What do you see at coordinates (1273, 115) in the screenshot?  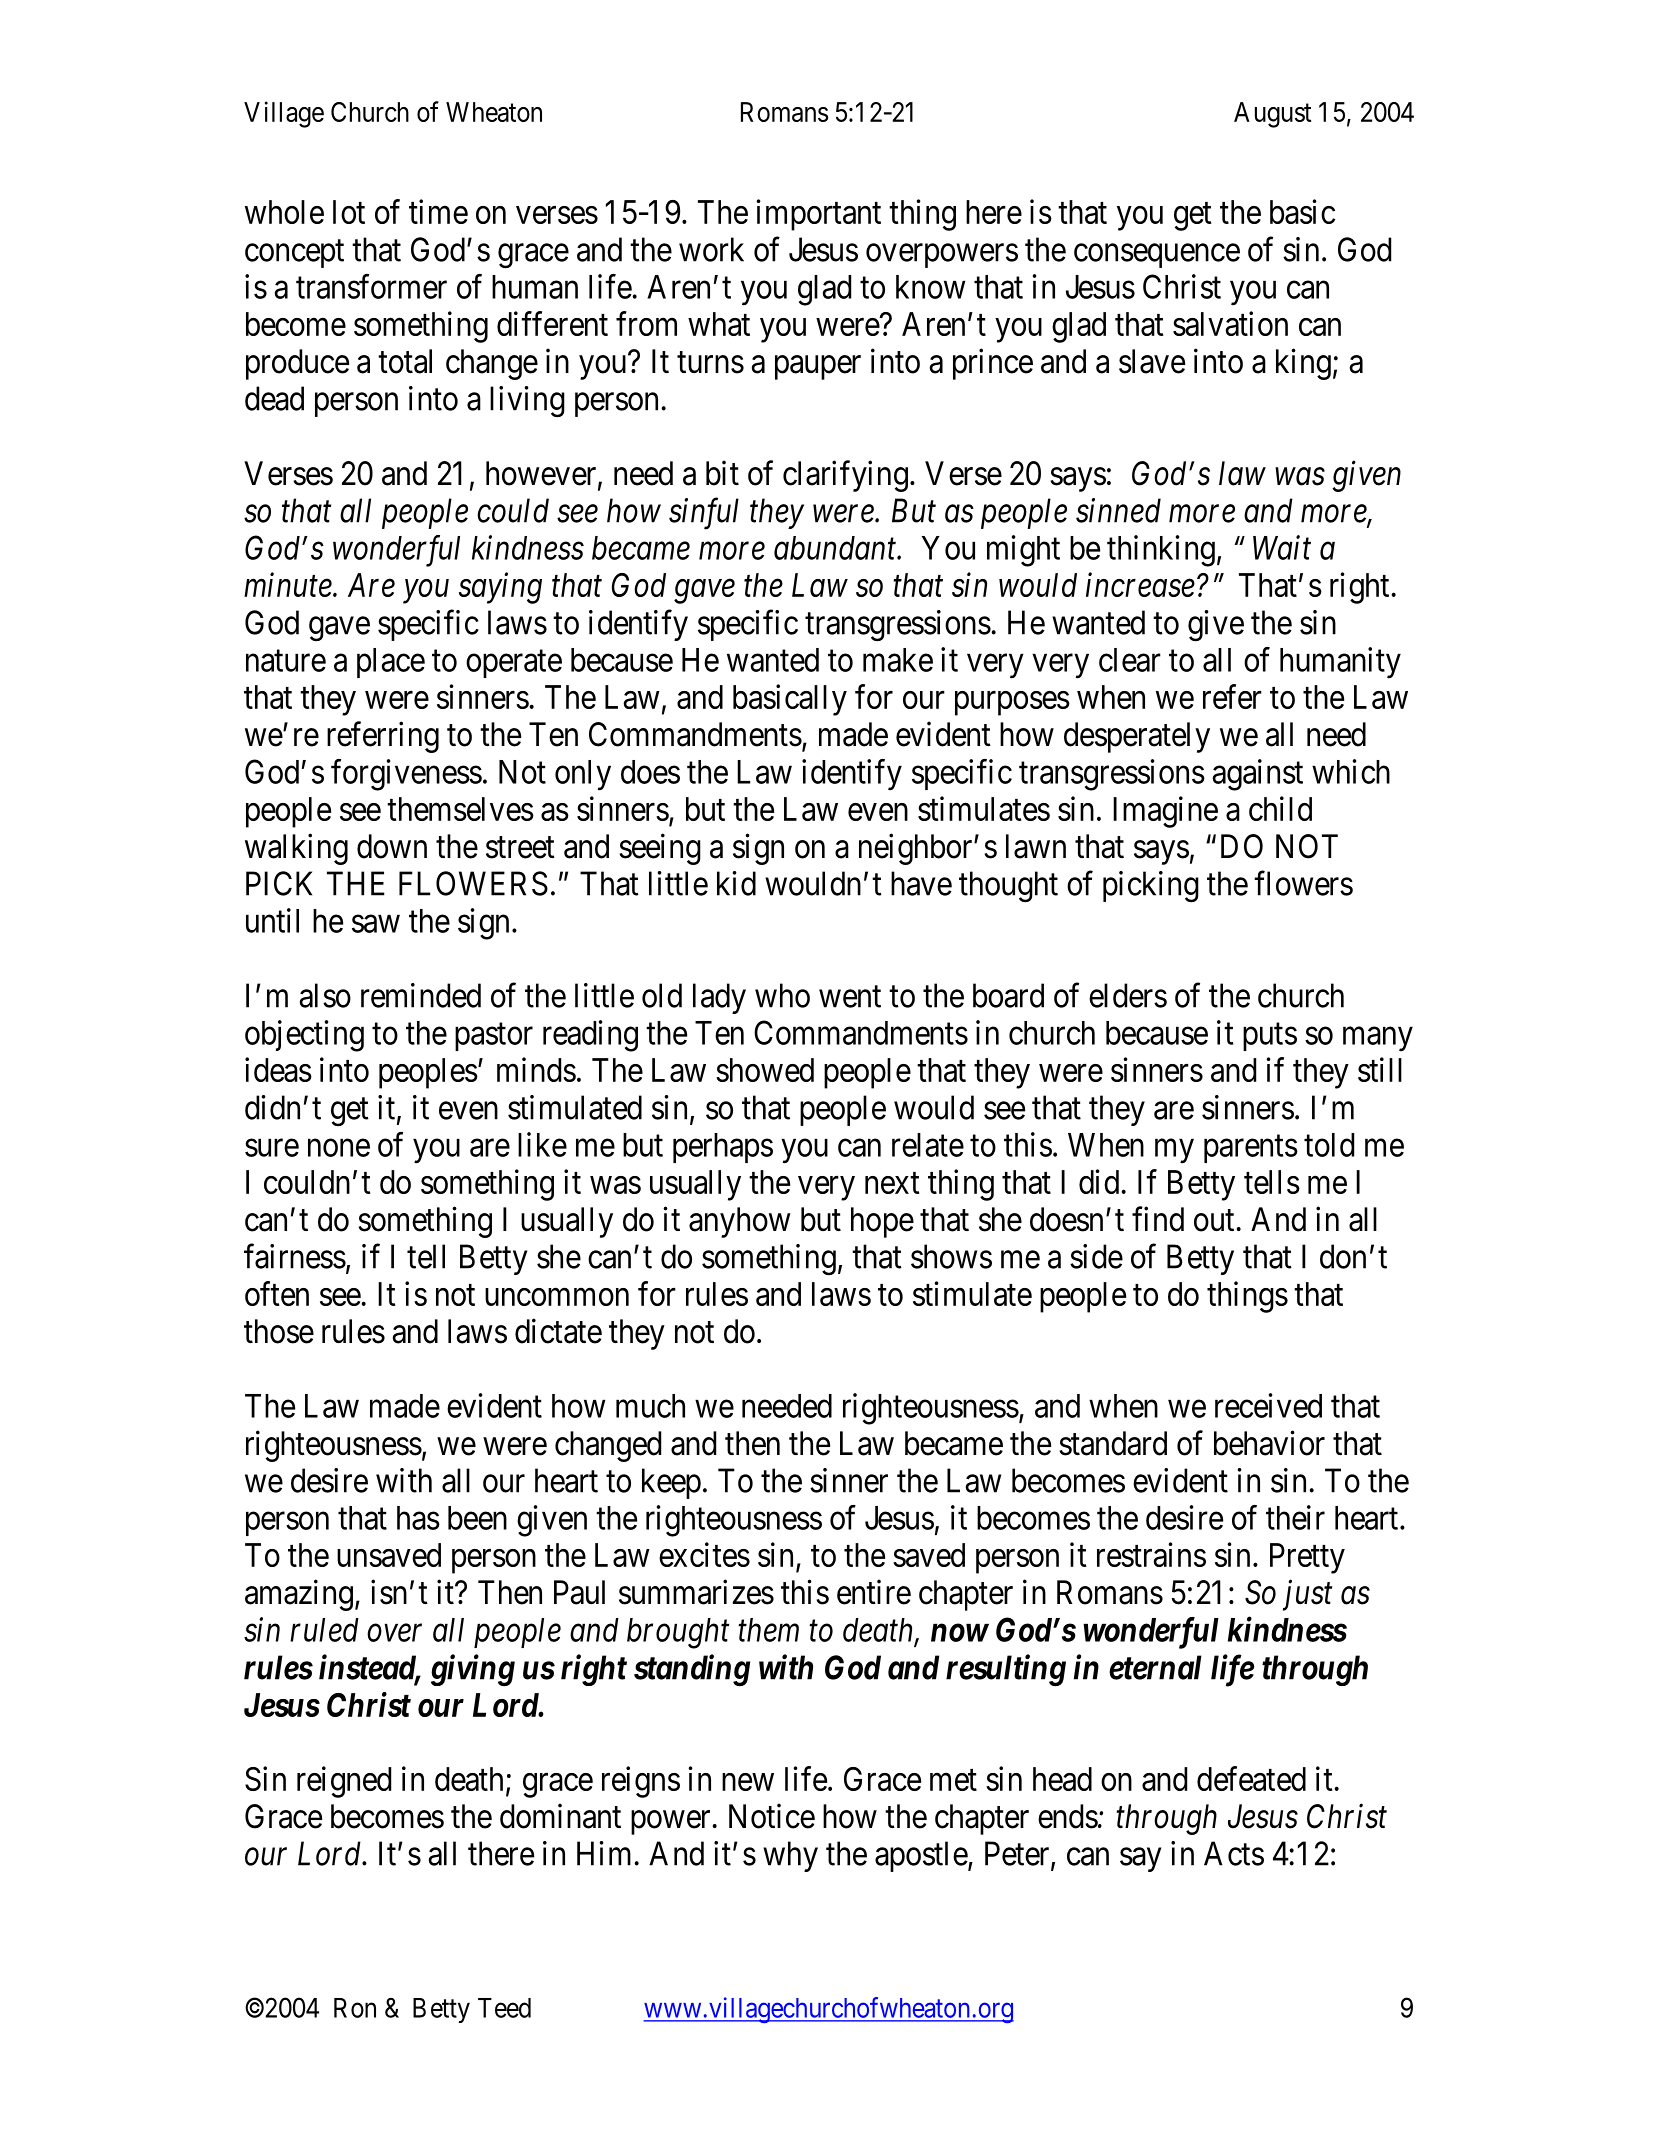 I see `August` at bounding box center [1273, 115].
